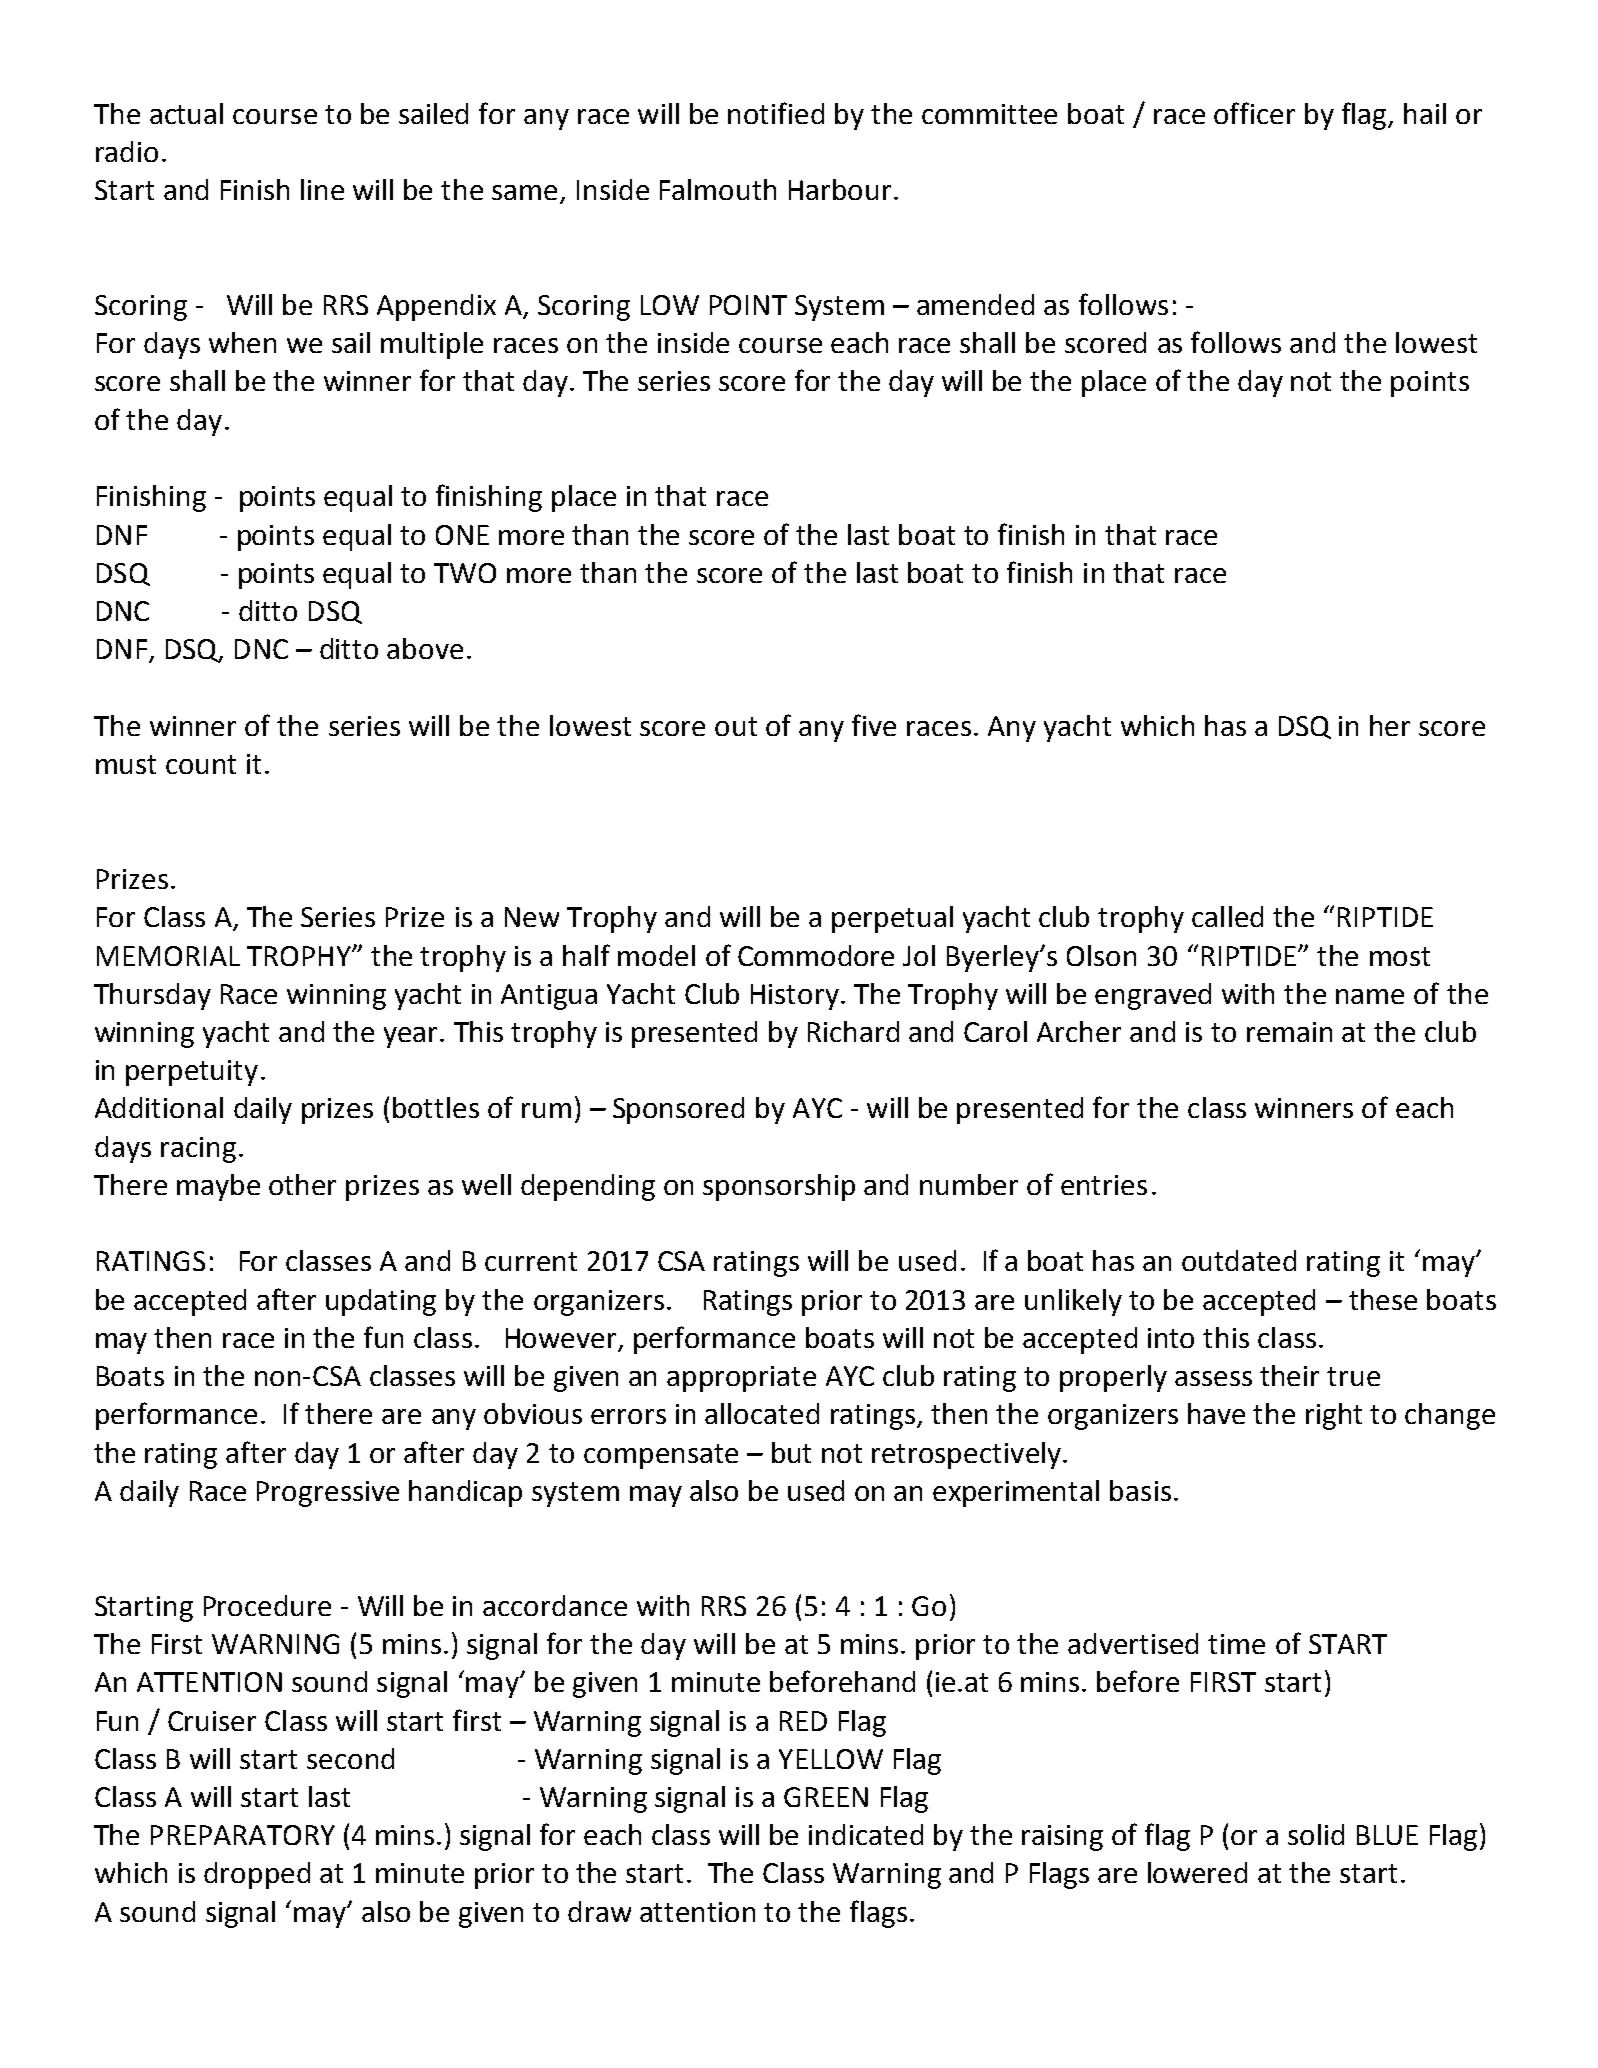  I want to click on Harbour, so click(840, 189).
